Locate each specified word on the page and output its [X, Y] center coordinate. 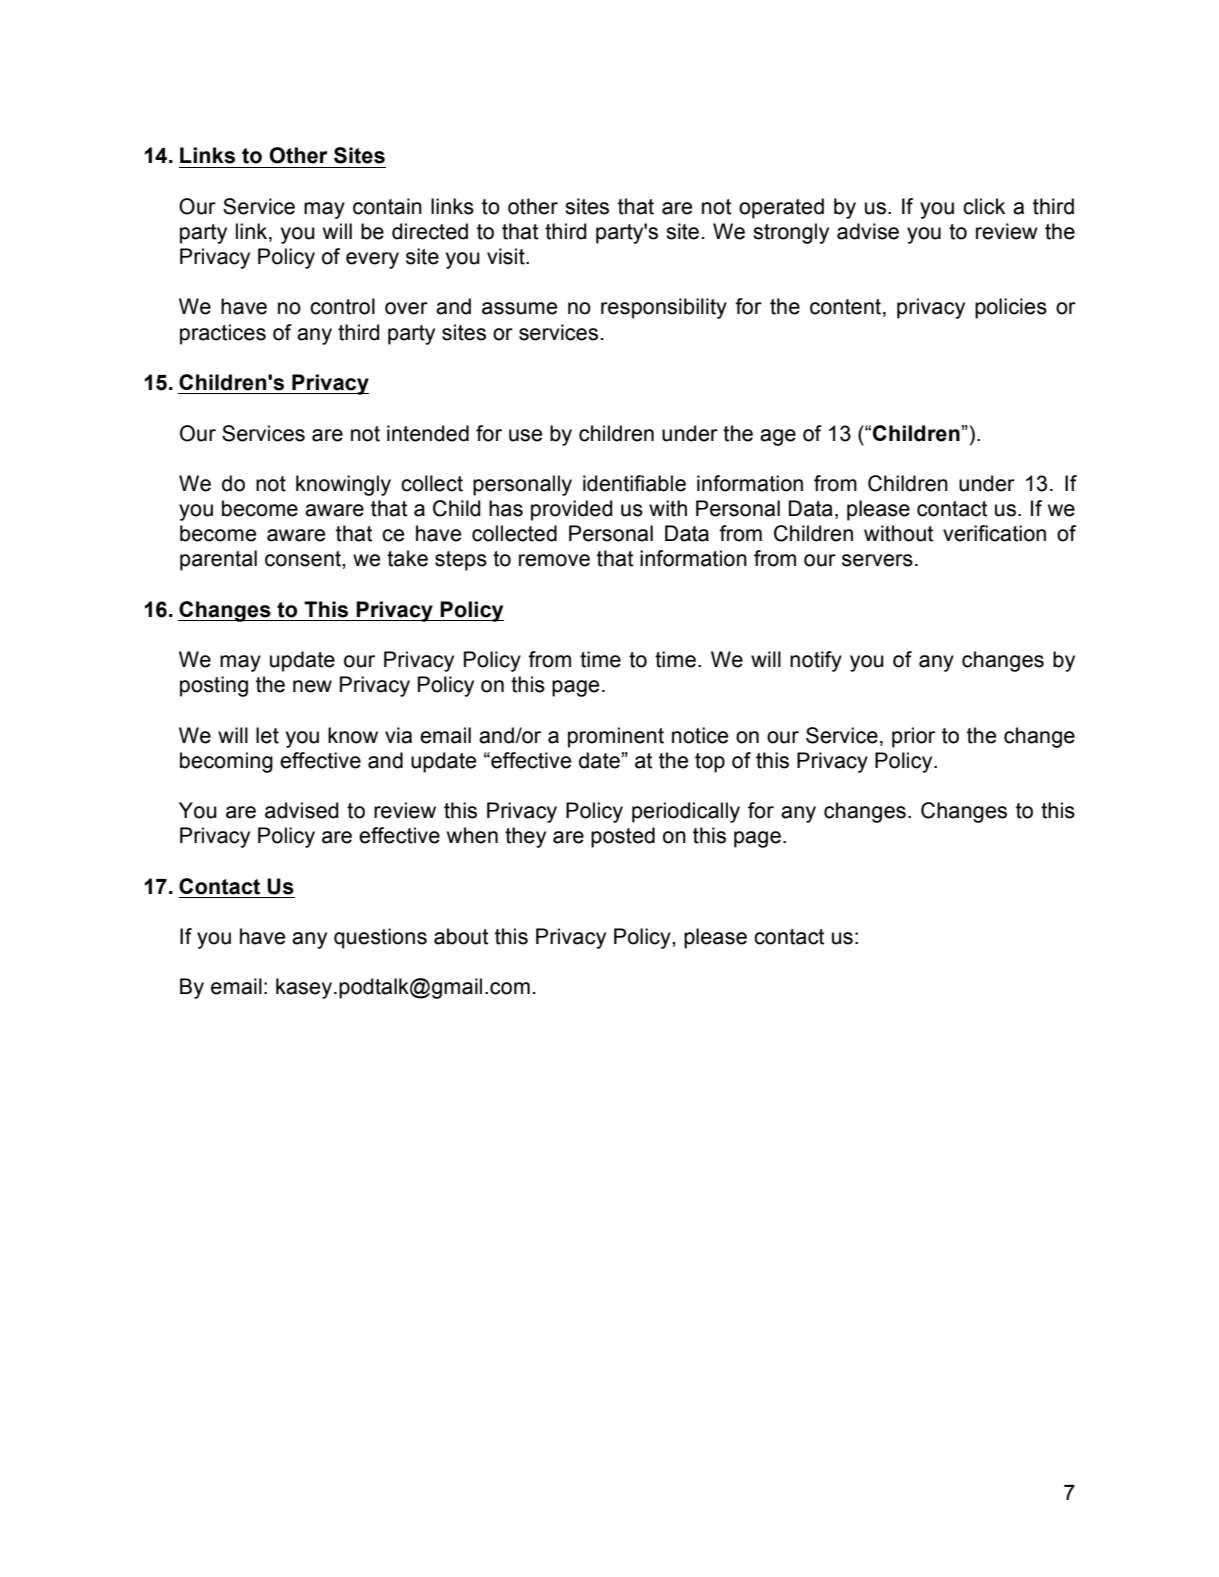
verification [994, 533]
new [312, 686]
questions [380, 938]
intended [428, 433]
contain [387, 206]
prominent [616, 737]
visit [507, 256]
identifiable [634, 483]
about [461, 936]
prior [913, 737]
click [984, 206]
